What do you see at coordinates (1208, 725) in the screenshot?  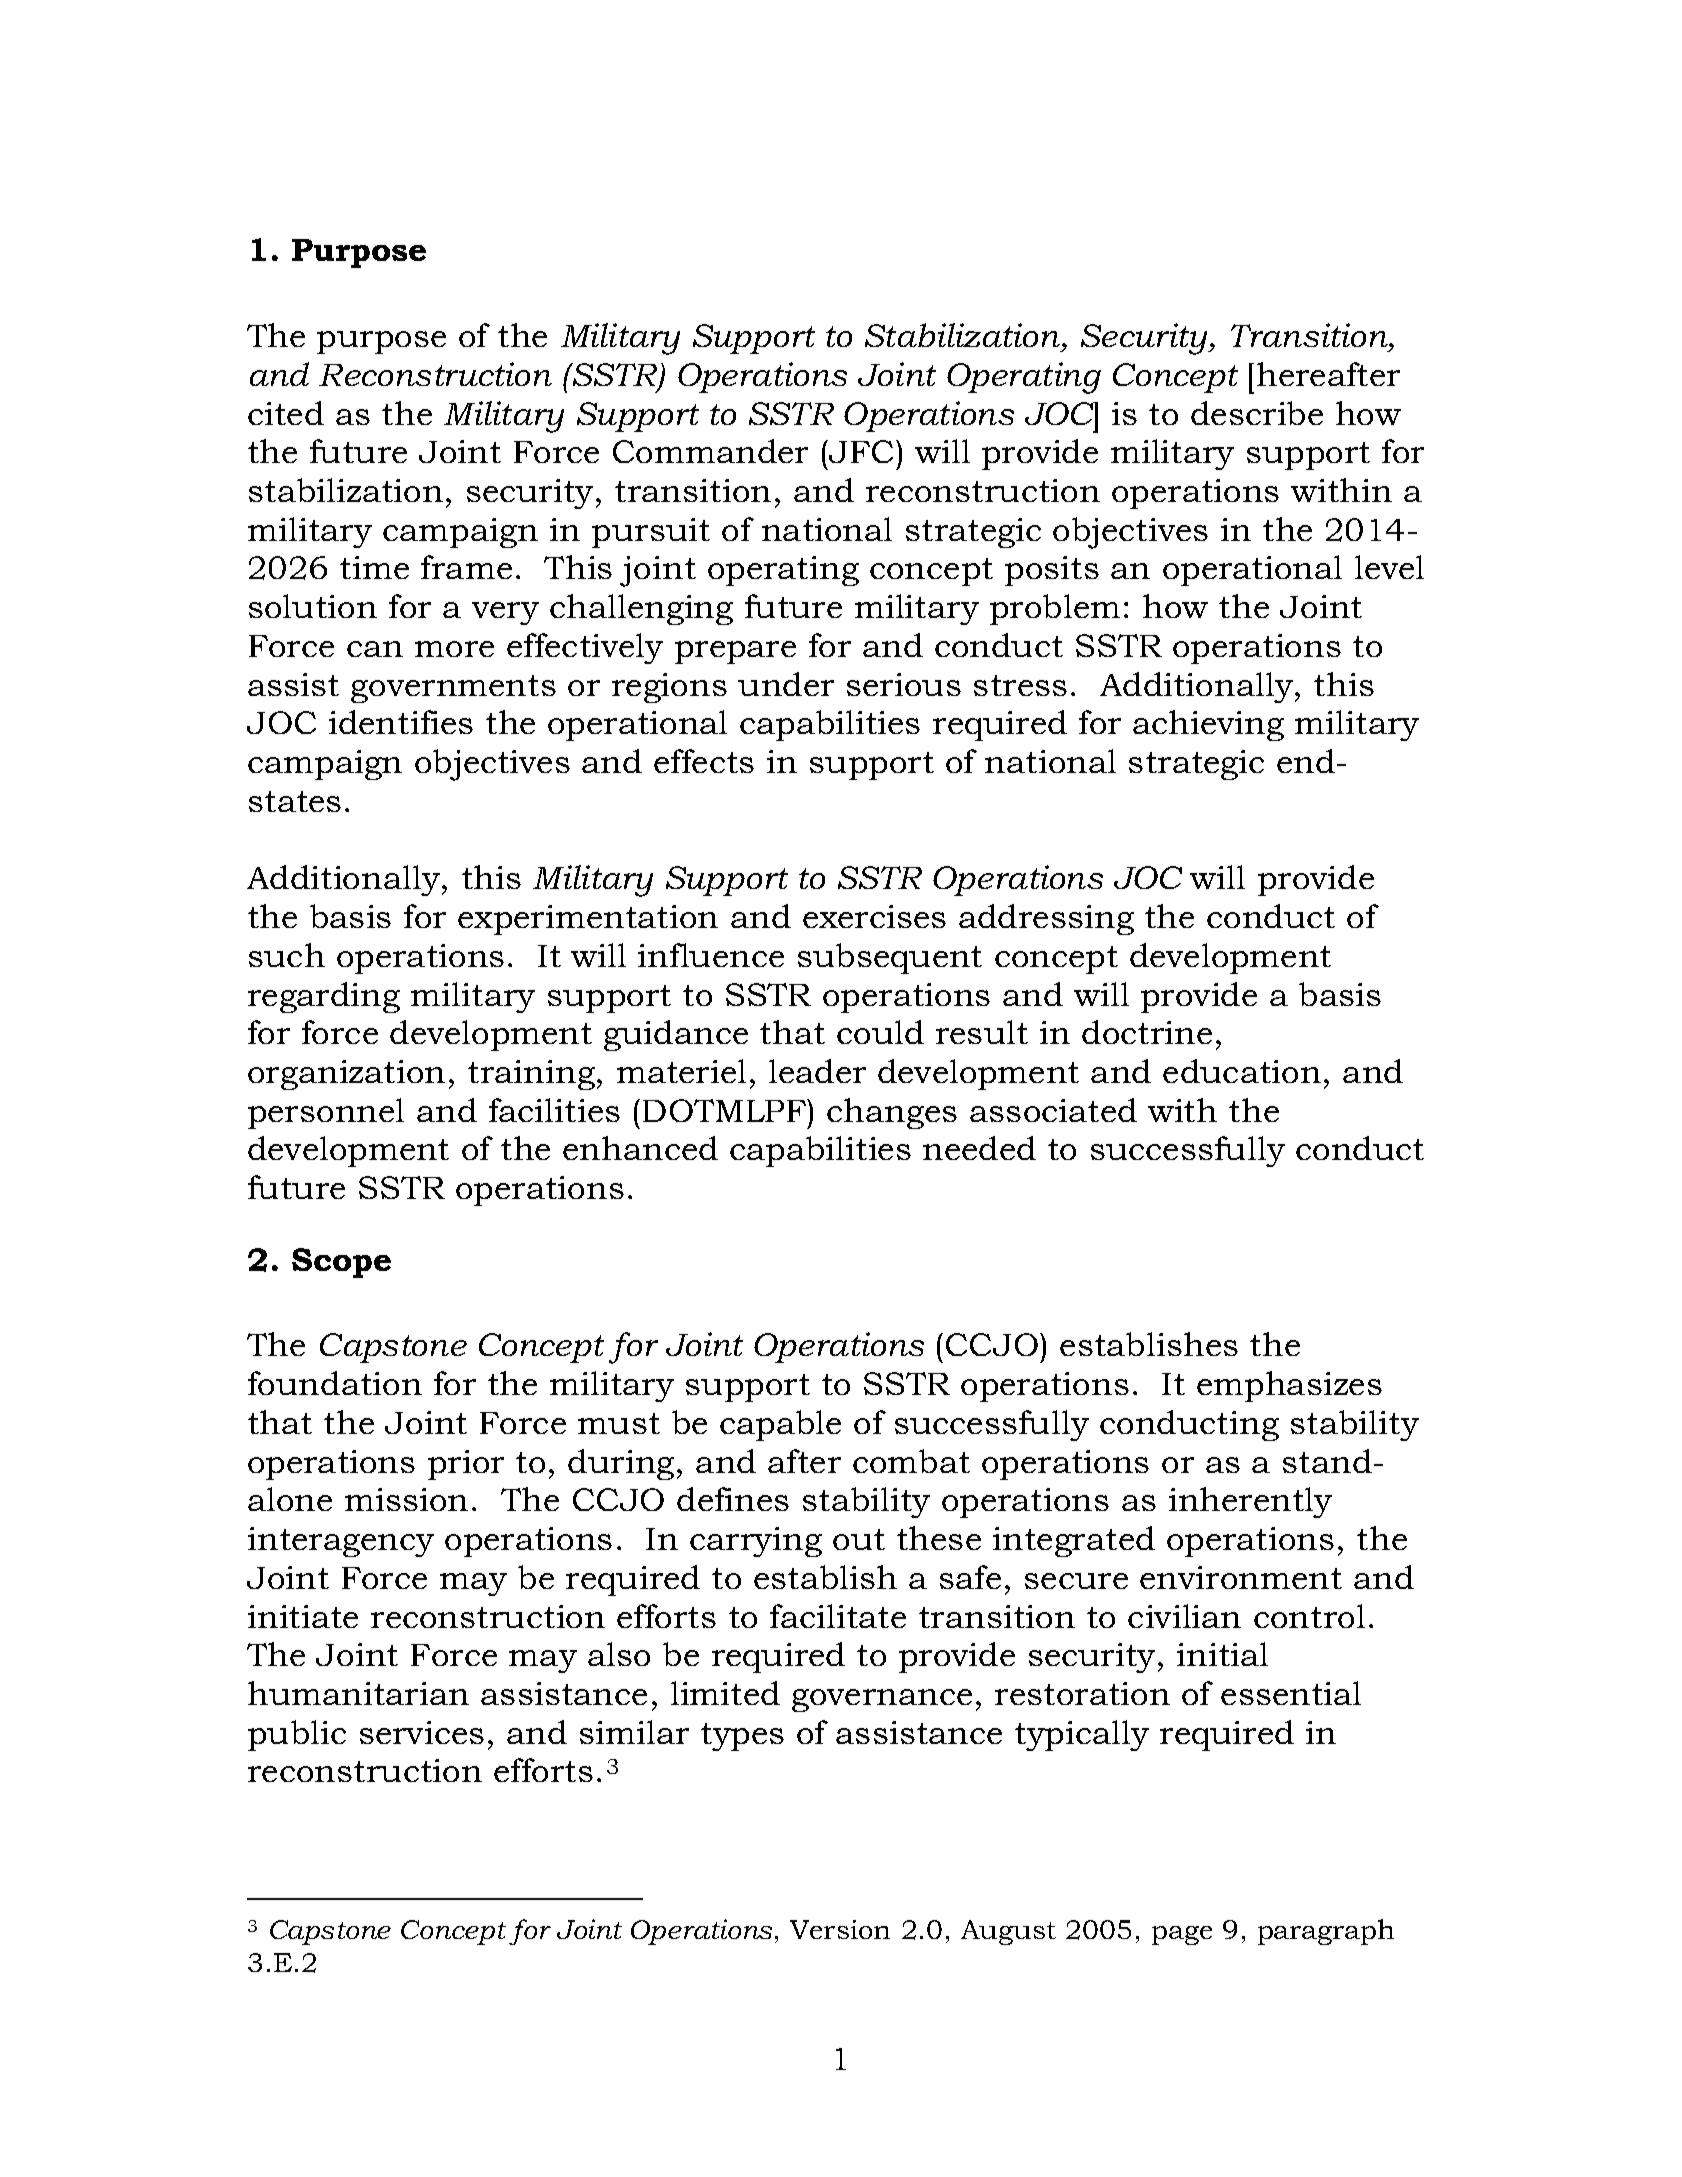 I see `achieving` at bounding box center [1208, 725].
